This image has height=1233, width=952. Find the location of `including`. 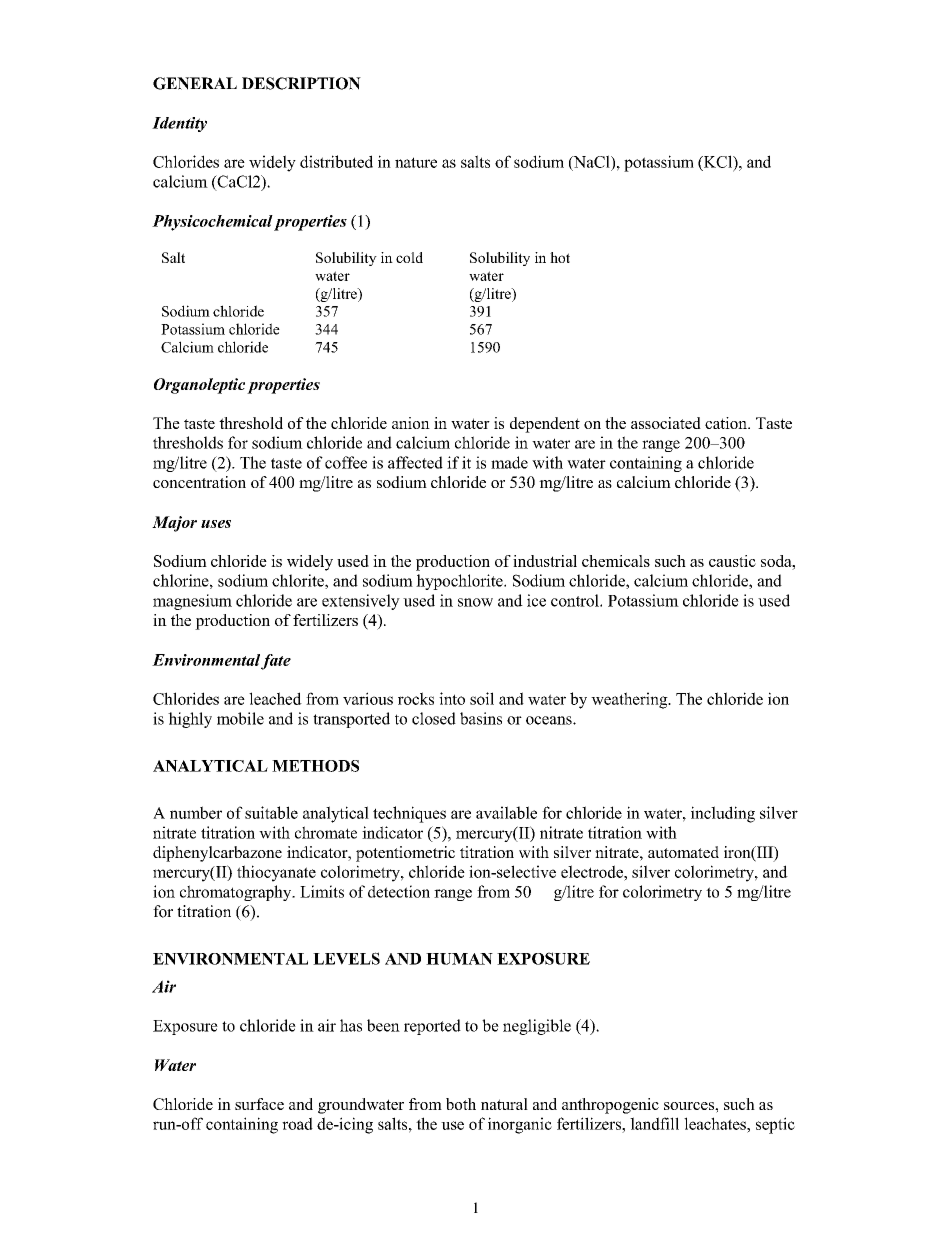

including is located at coordinates (723, 814).
